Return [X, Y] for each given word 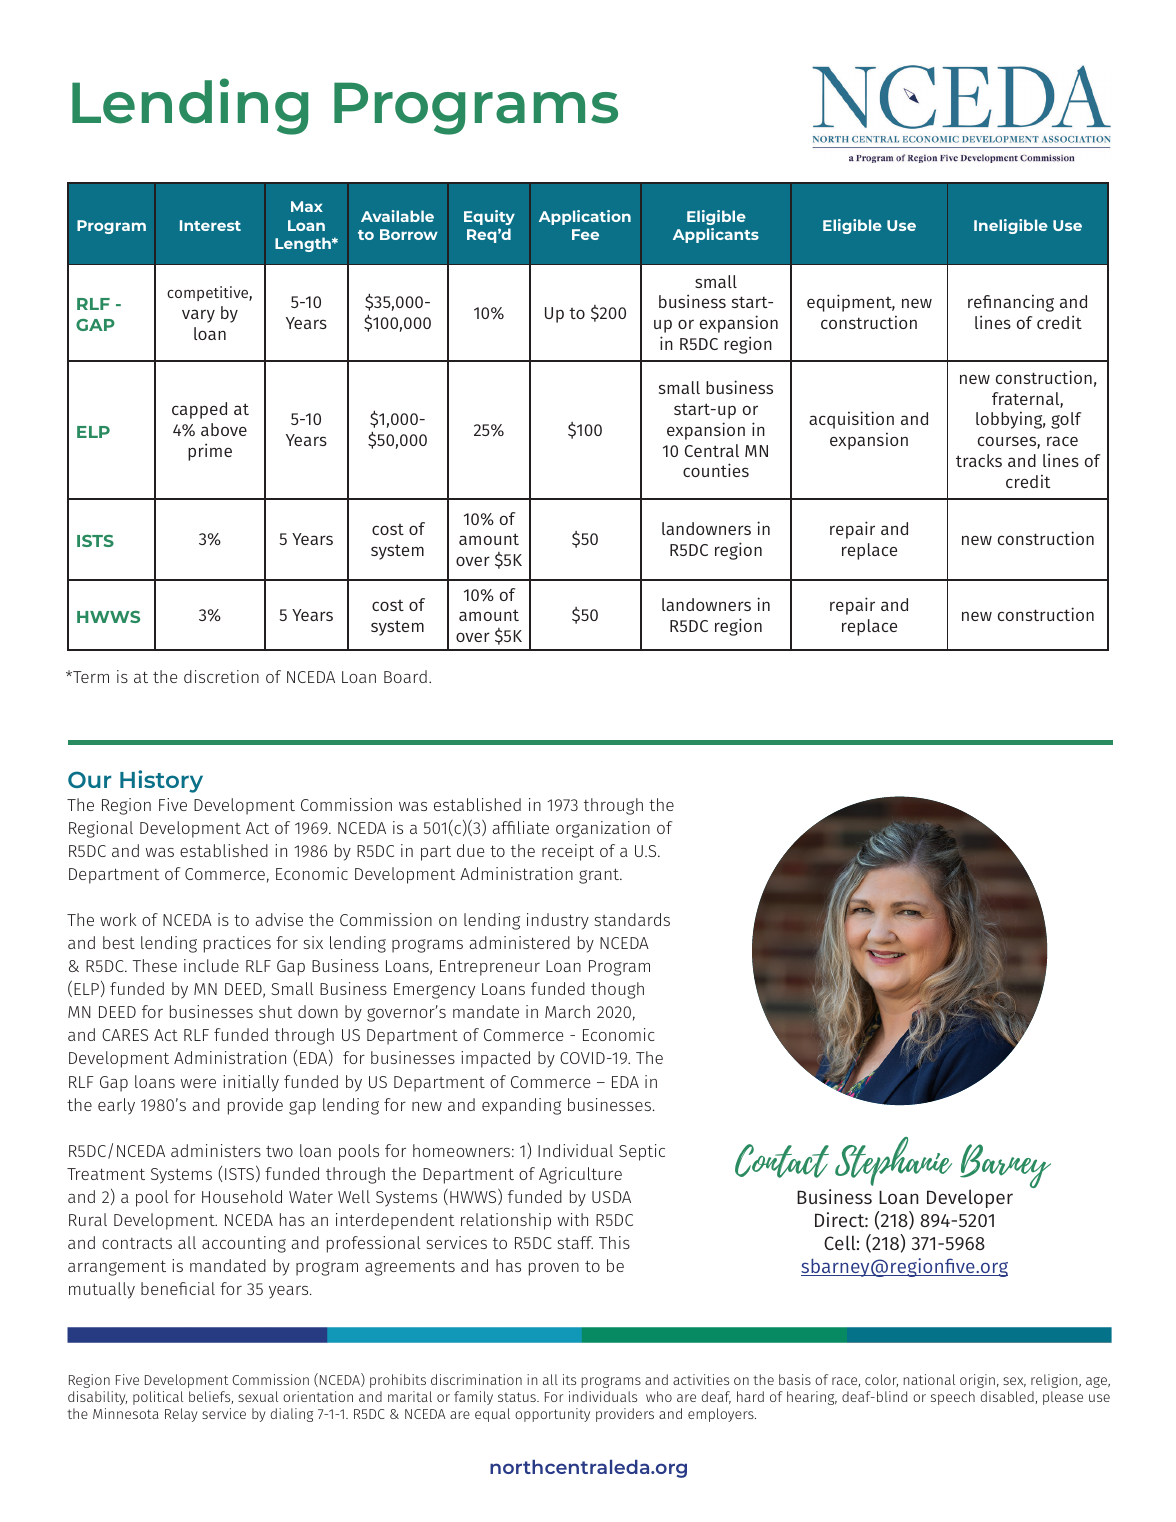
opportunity [552, 1415]
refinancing [1011, 303]
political [158, 1398]
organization [603, 829]
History [161, 781]
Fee [585, 234]
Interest [210, 225]
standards [632, 919]
